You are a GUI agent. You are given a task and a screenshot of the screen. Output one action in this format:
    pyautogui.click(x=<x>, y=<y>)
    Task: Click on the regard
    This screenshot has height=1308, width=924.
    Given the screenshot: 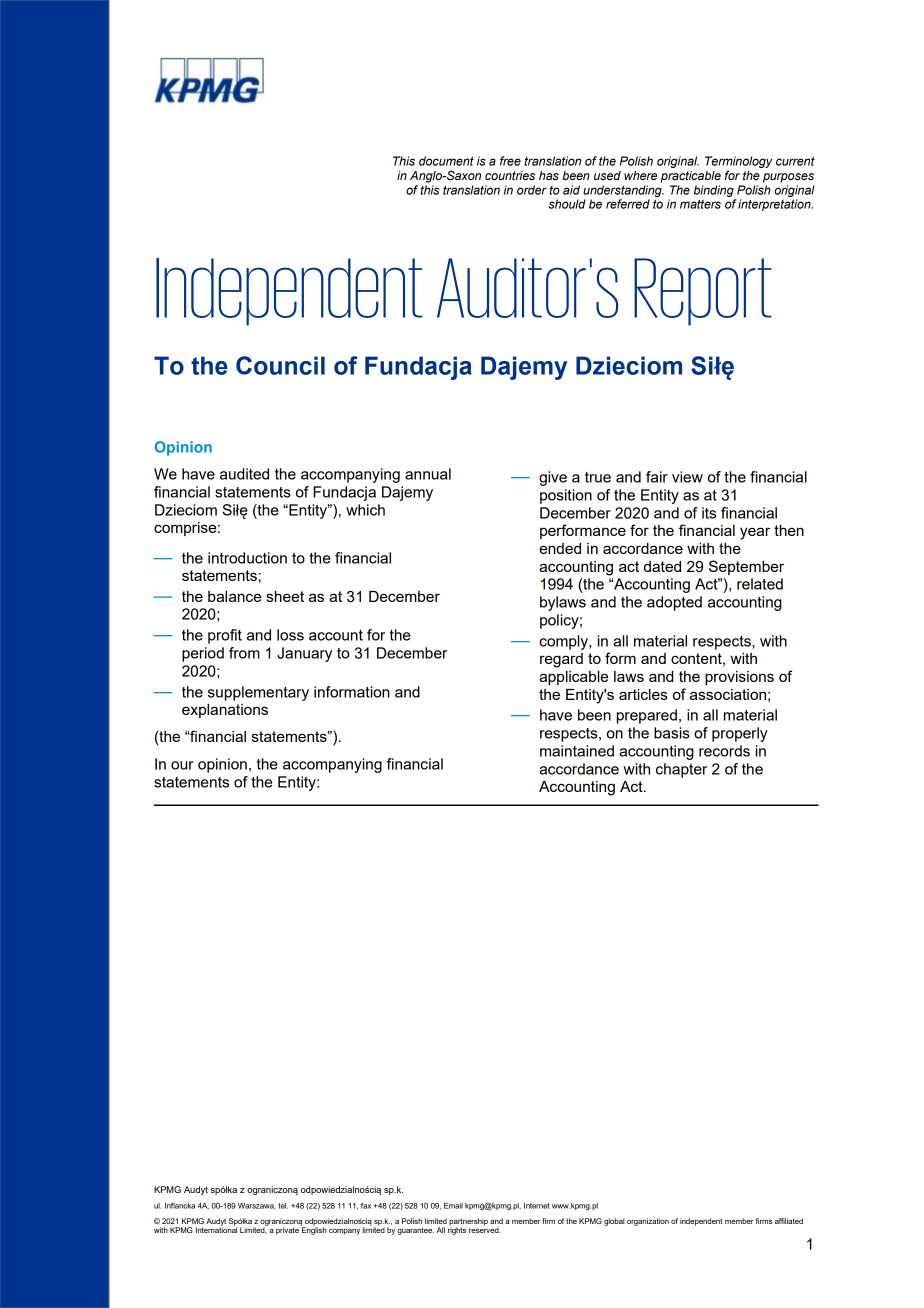 What is the action you would take?
    pyautogui.click(x=561, y=660)
